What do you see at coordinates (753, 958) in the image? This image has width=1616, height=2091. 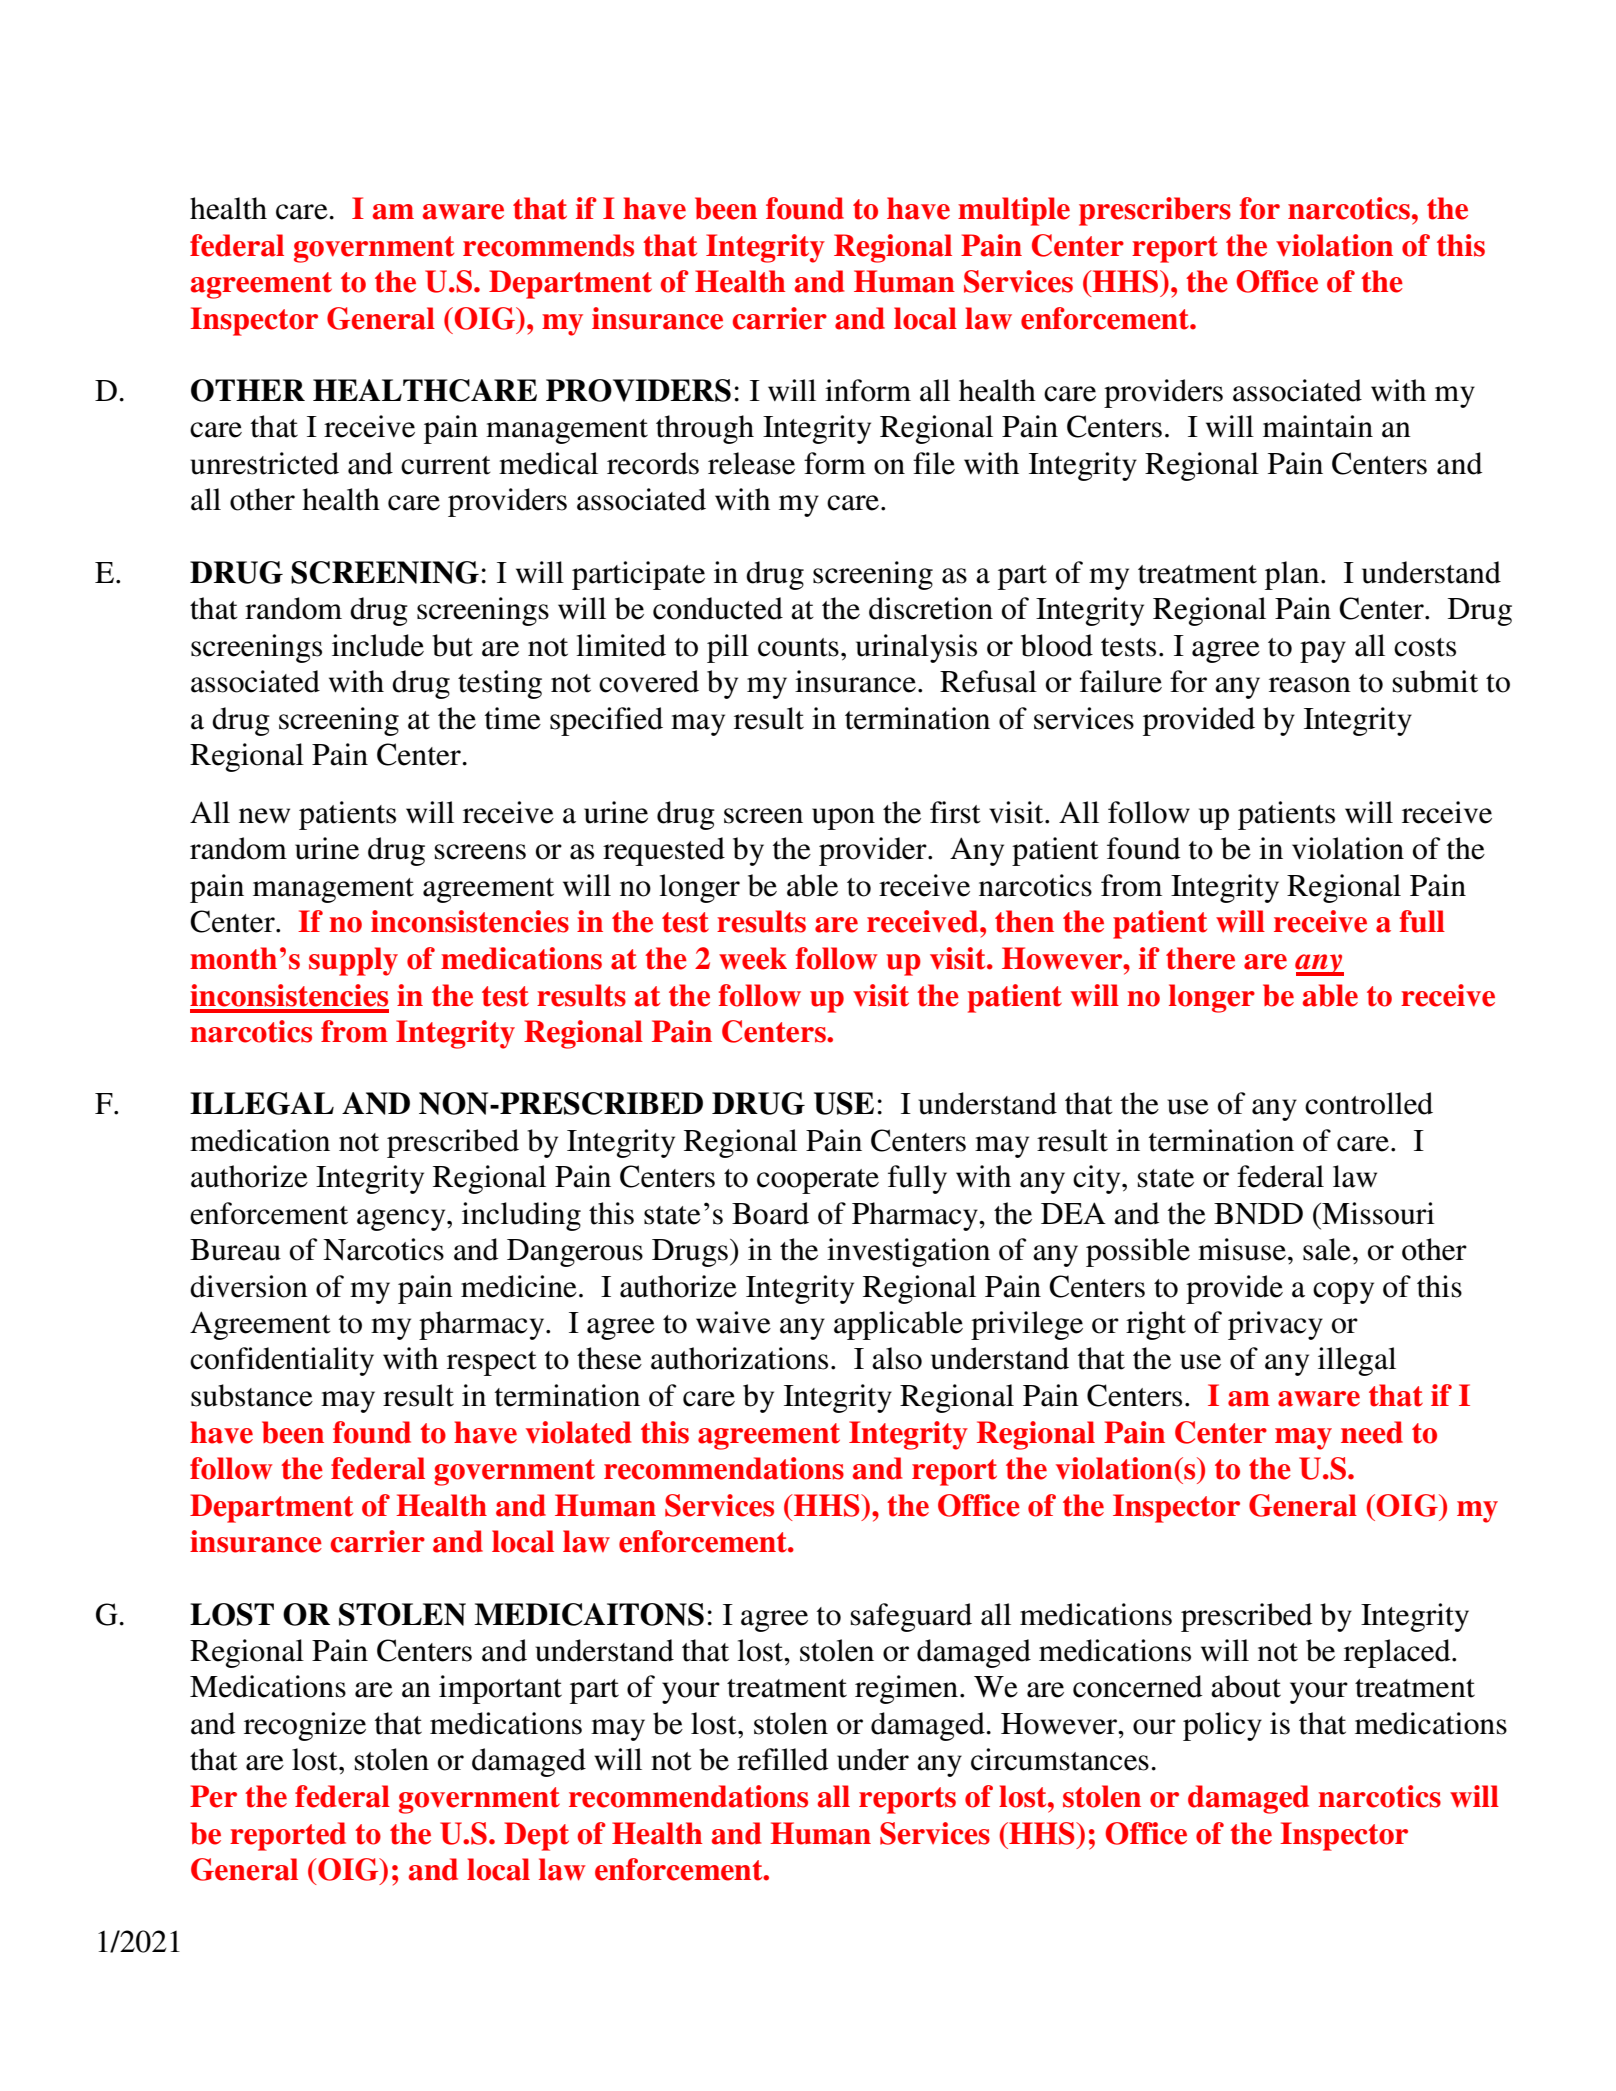 I see `week` at bounding box center [753, 958].
